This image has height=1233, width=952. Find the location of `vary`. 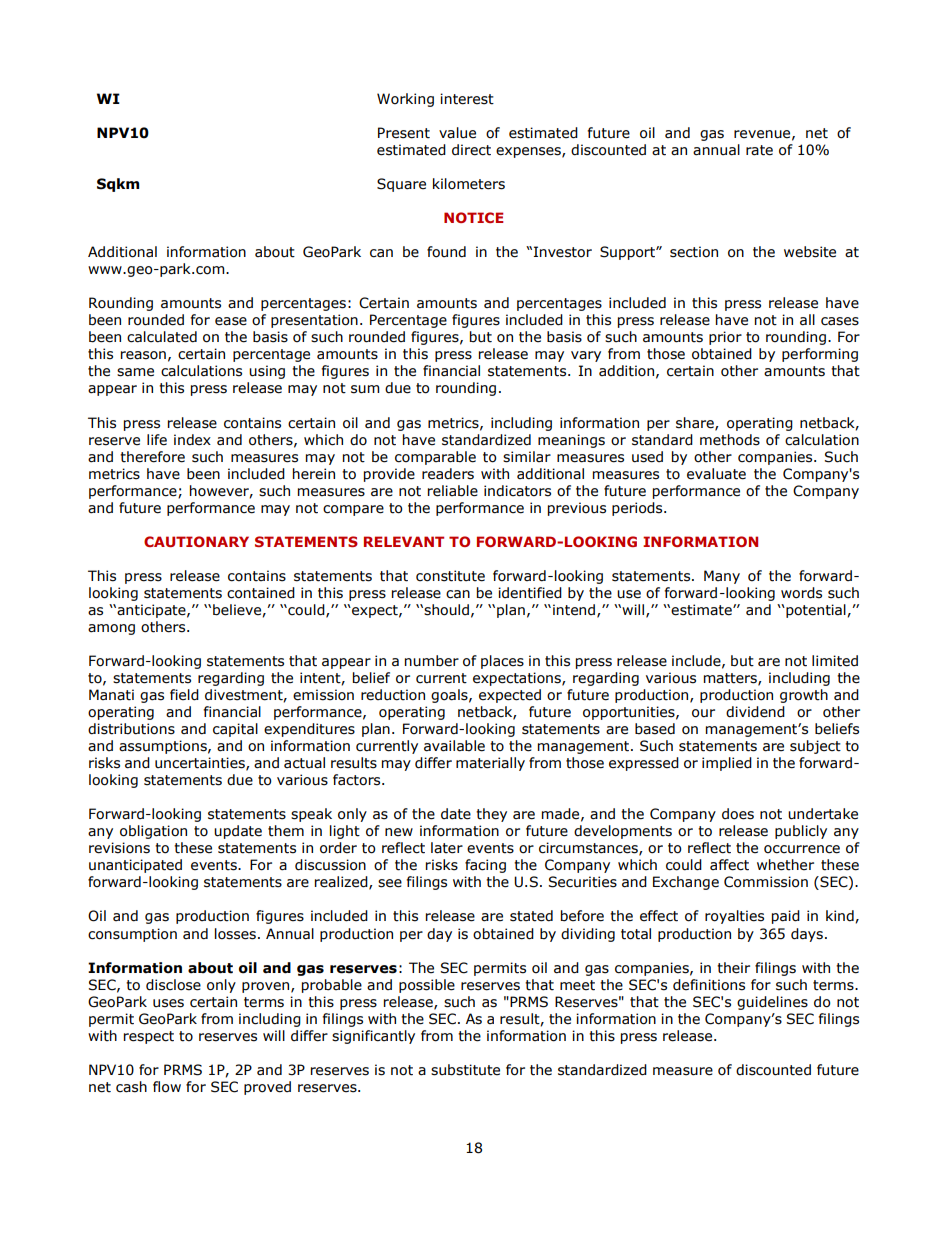

vary is located at coordinates (586, 356).
